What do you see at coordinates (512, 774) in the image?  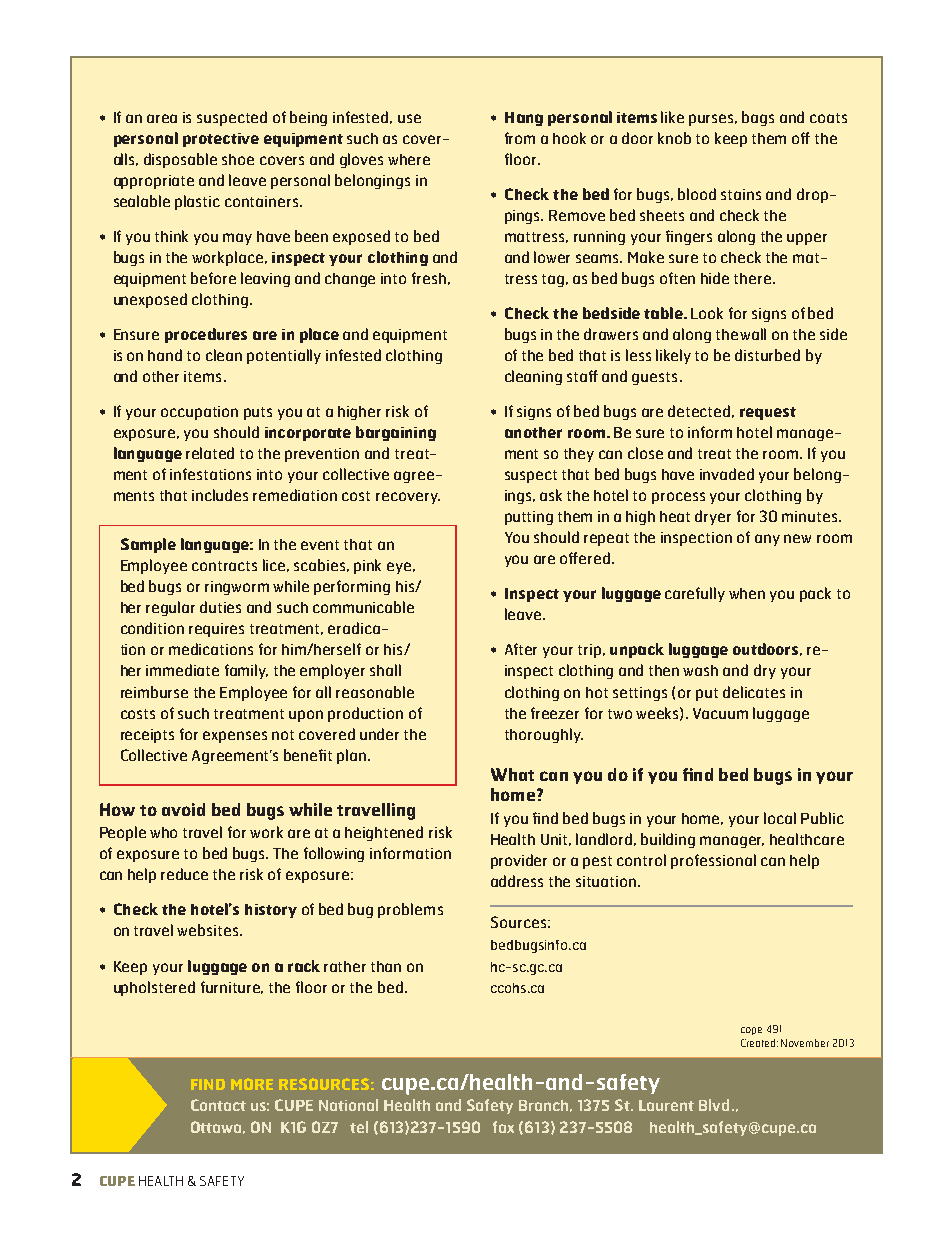 I see `What` at bounding box center [512, 774].
